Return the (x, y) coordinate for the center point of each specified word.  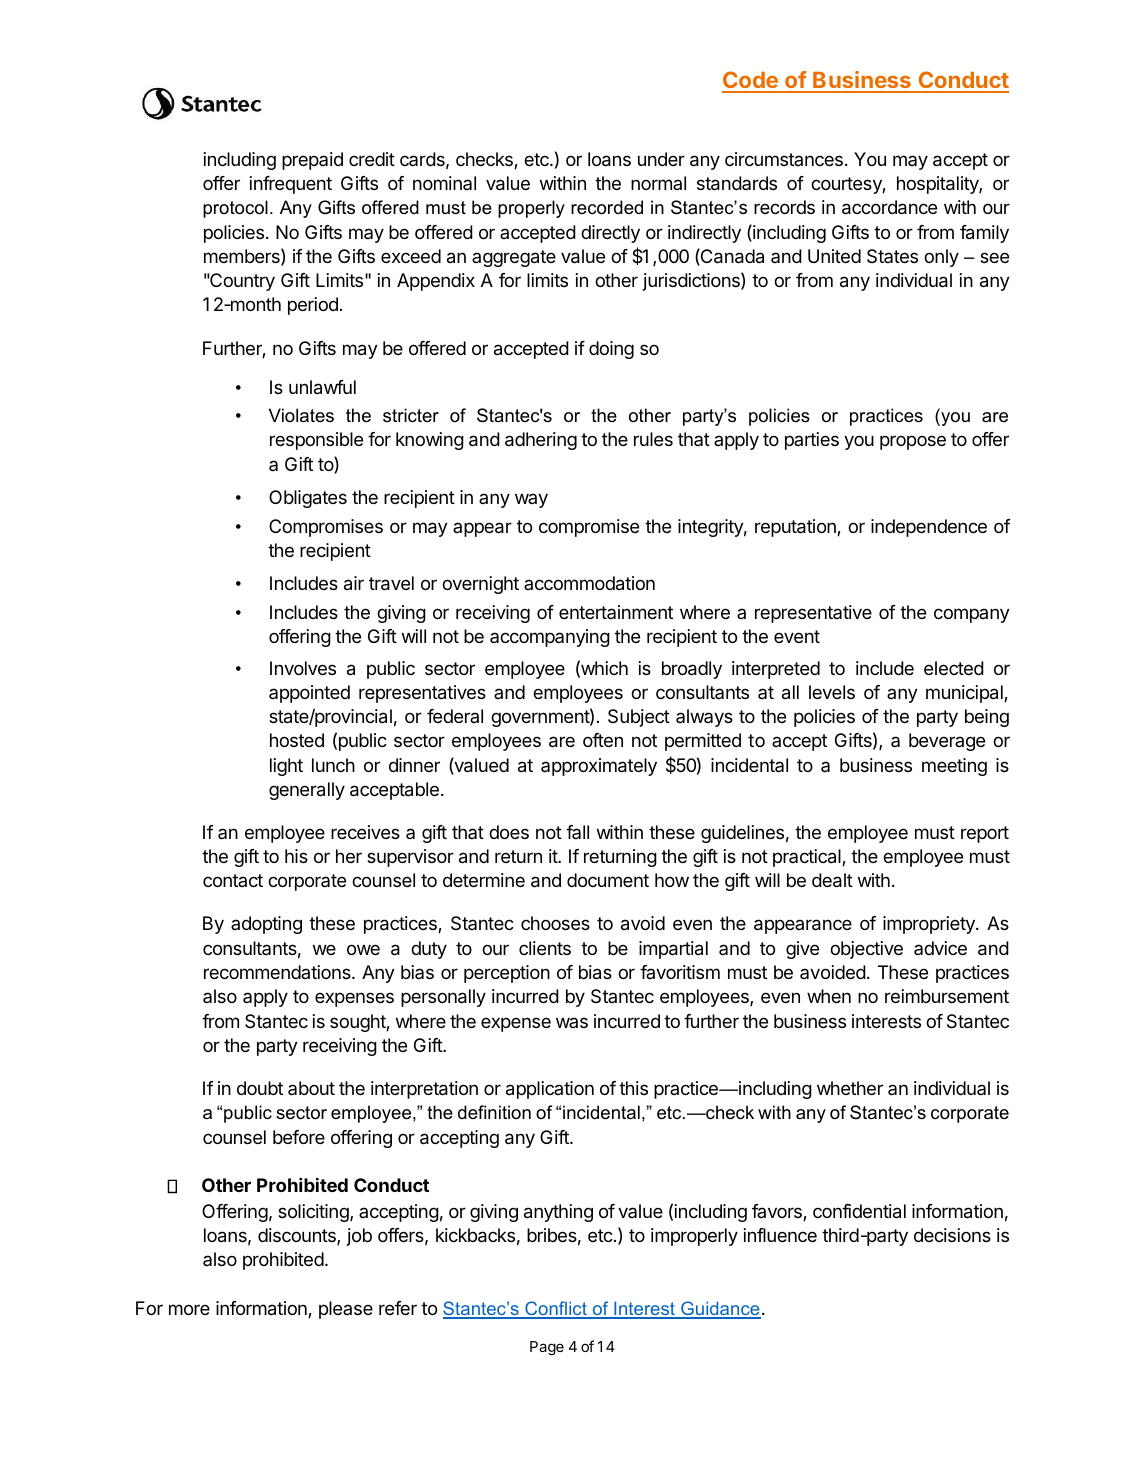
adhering (541, 441)
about (311, 1088)
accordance (889, 207)
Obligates (308, 499)
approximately (599, 767)
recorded (607, 207)
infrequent (290, 185)
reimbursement (947, 996)
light (286, 767)
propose (913, 442)
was (572, 1022)
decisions (952, 1235)
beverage (947, 742)
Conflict (556, 1309)
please (346, 1310)
